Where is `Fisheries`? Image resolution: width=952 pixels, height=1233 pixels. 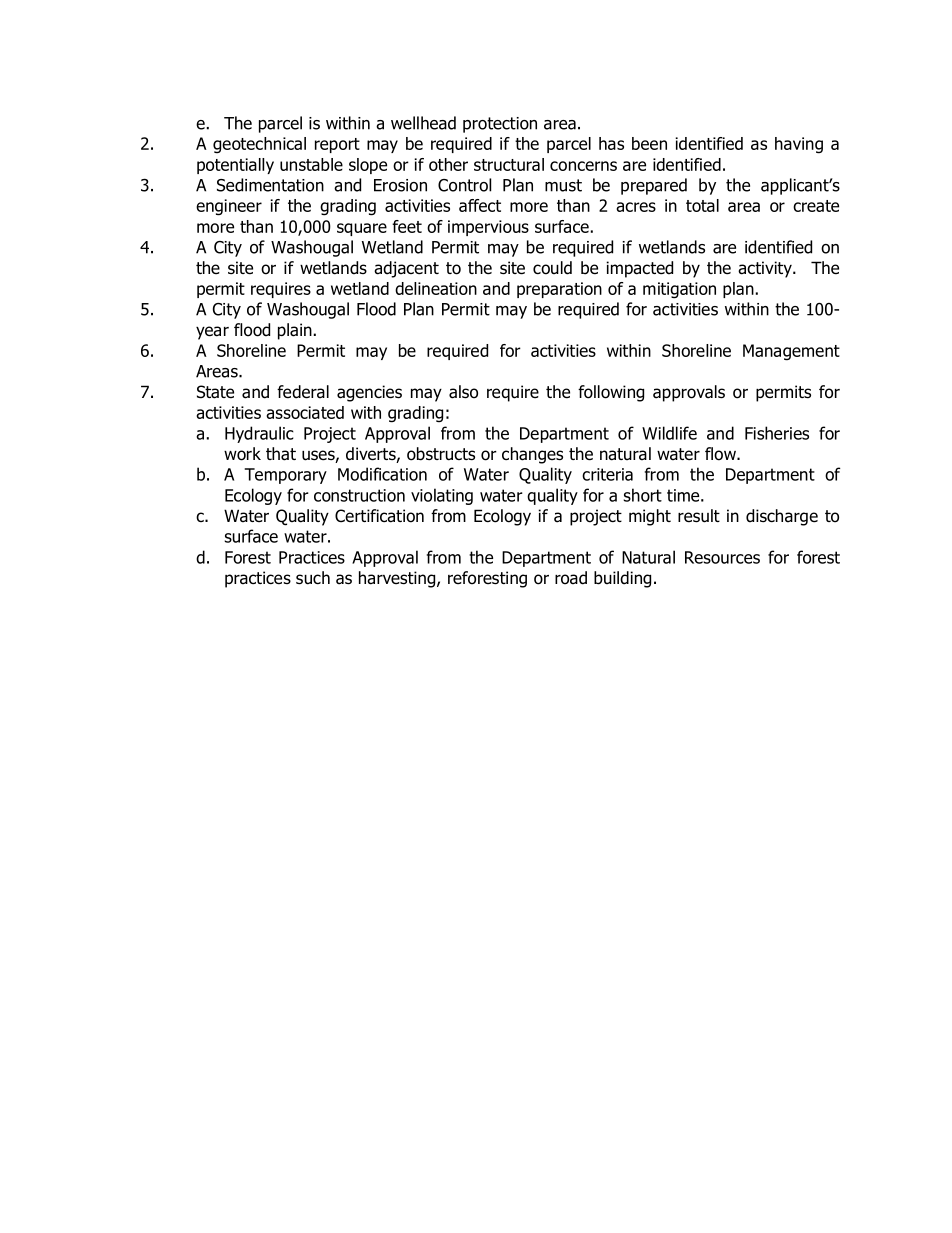 Fisheries is located at coordinates (777, 433).
